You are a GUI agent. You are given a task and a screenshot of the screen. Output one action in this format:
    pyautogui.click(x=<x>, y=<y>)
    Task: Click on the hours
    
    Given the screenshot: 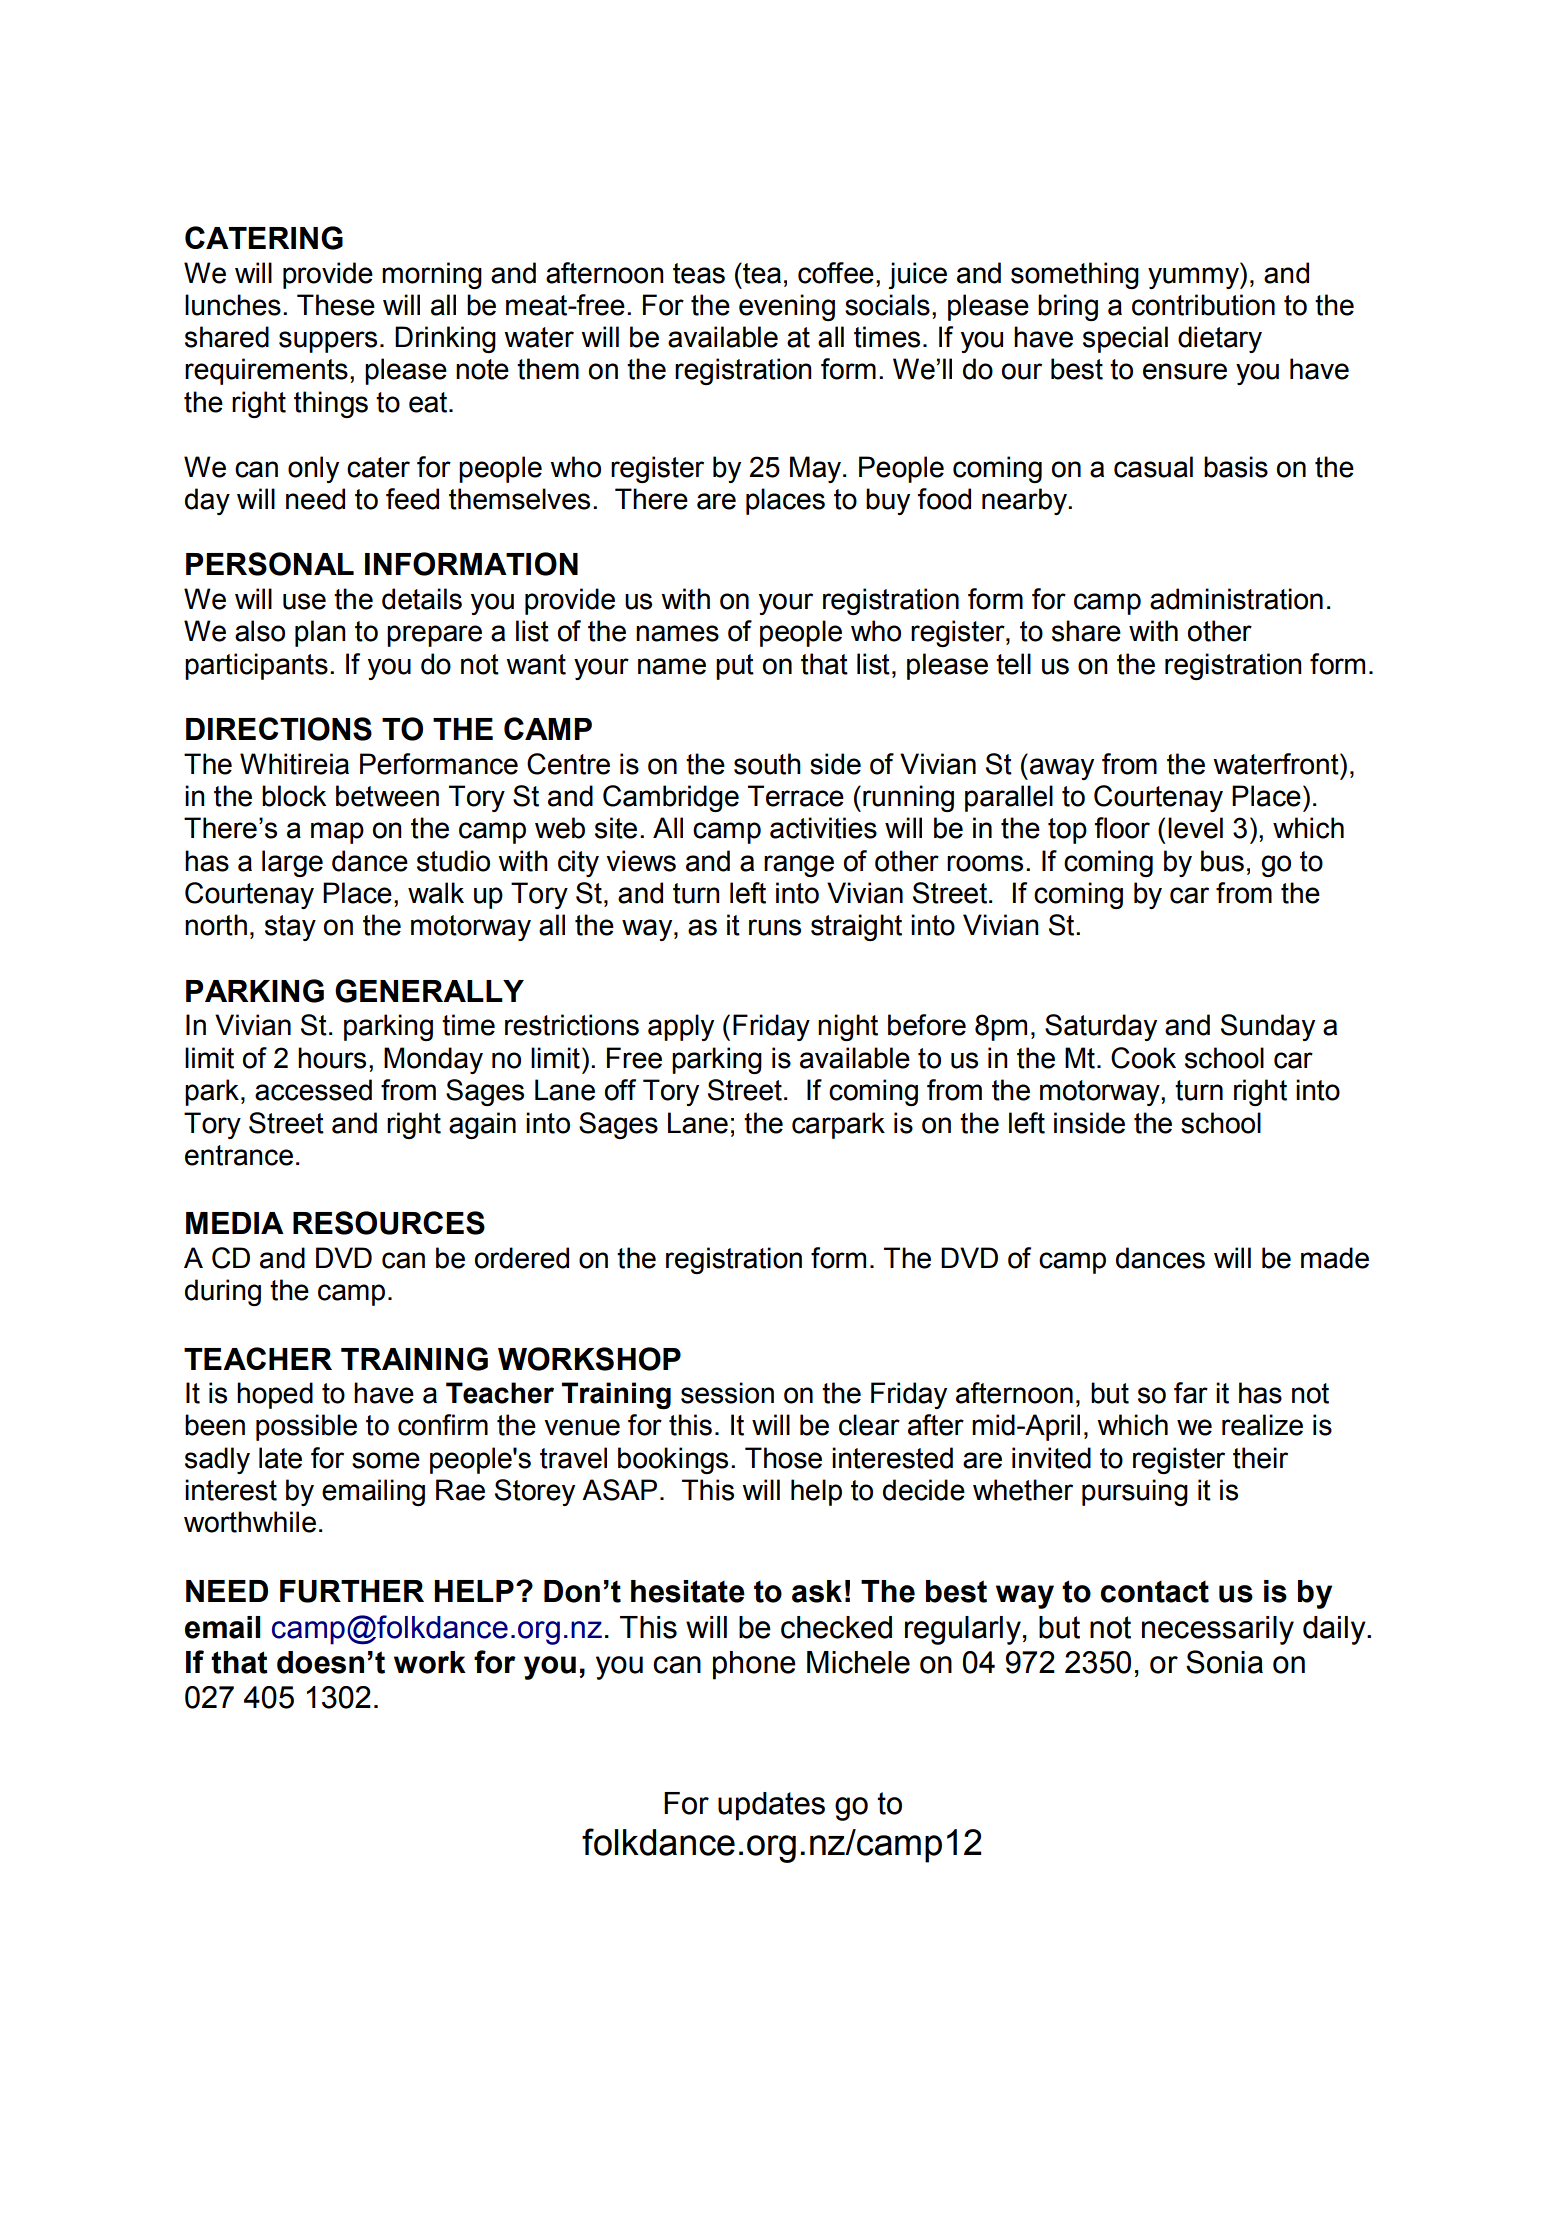 What is the action you would take?
    pyautogui.click(x=332, y=1058)
